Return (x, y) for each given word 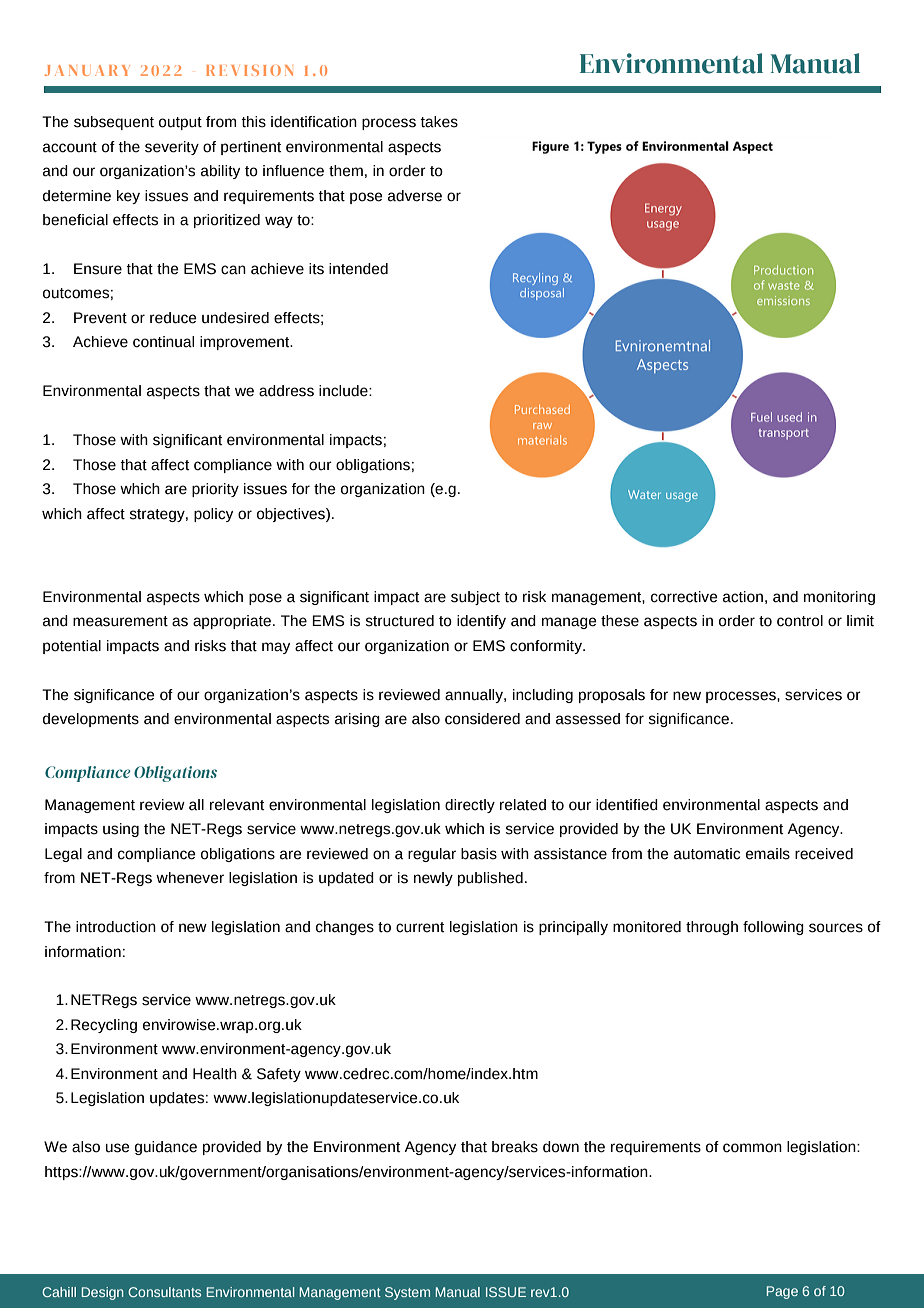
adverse (415, 196)
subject (475, 598)
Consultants (164, 1292)
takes (439, 122)
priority (215, 490)
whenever (190, 878)
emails (768, 854)
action (743, 597)
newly (433, 879)
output (180, 123)
